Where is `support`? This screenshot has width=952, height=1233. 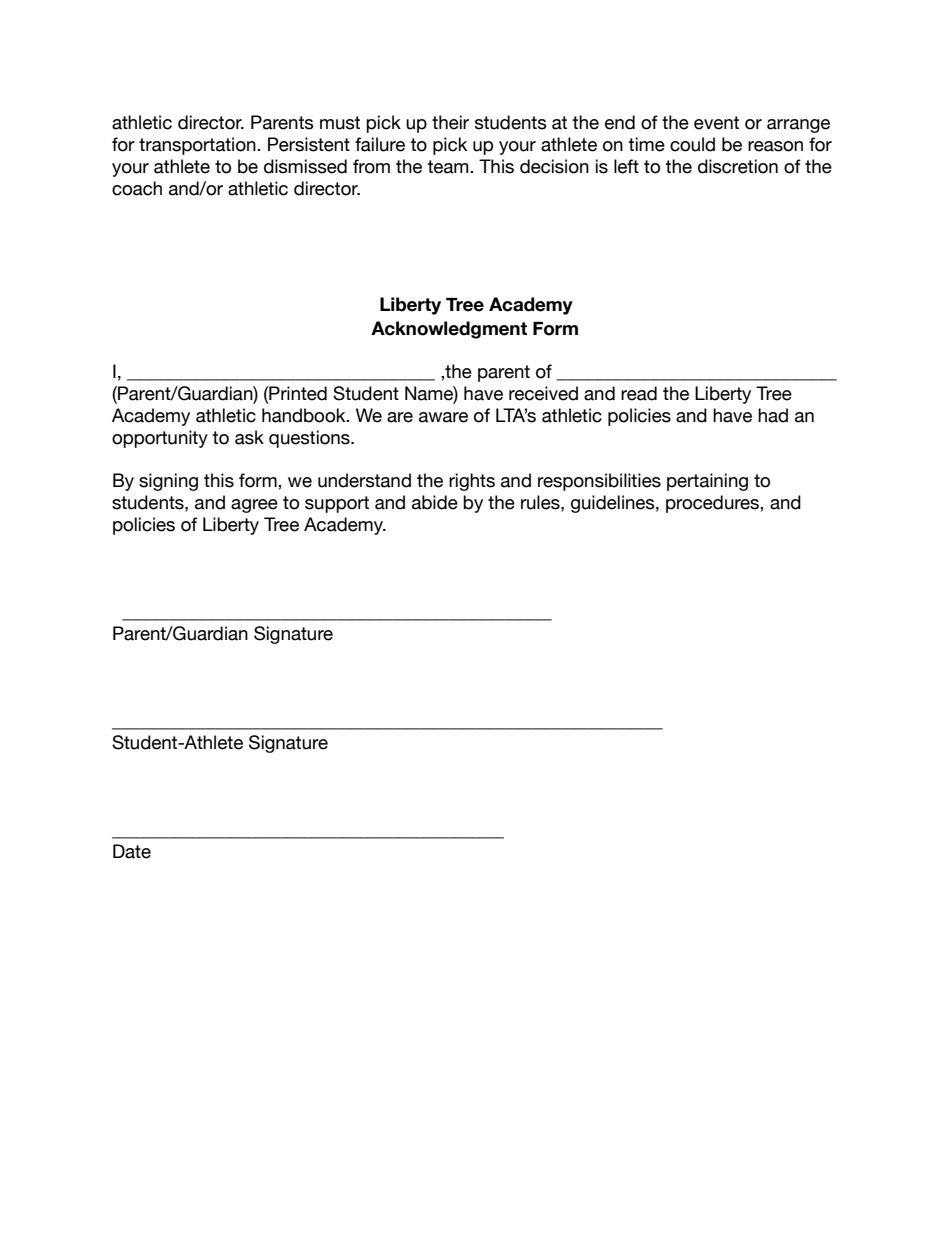 support is located at coordinates (337, 504).
